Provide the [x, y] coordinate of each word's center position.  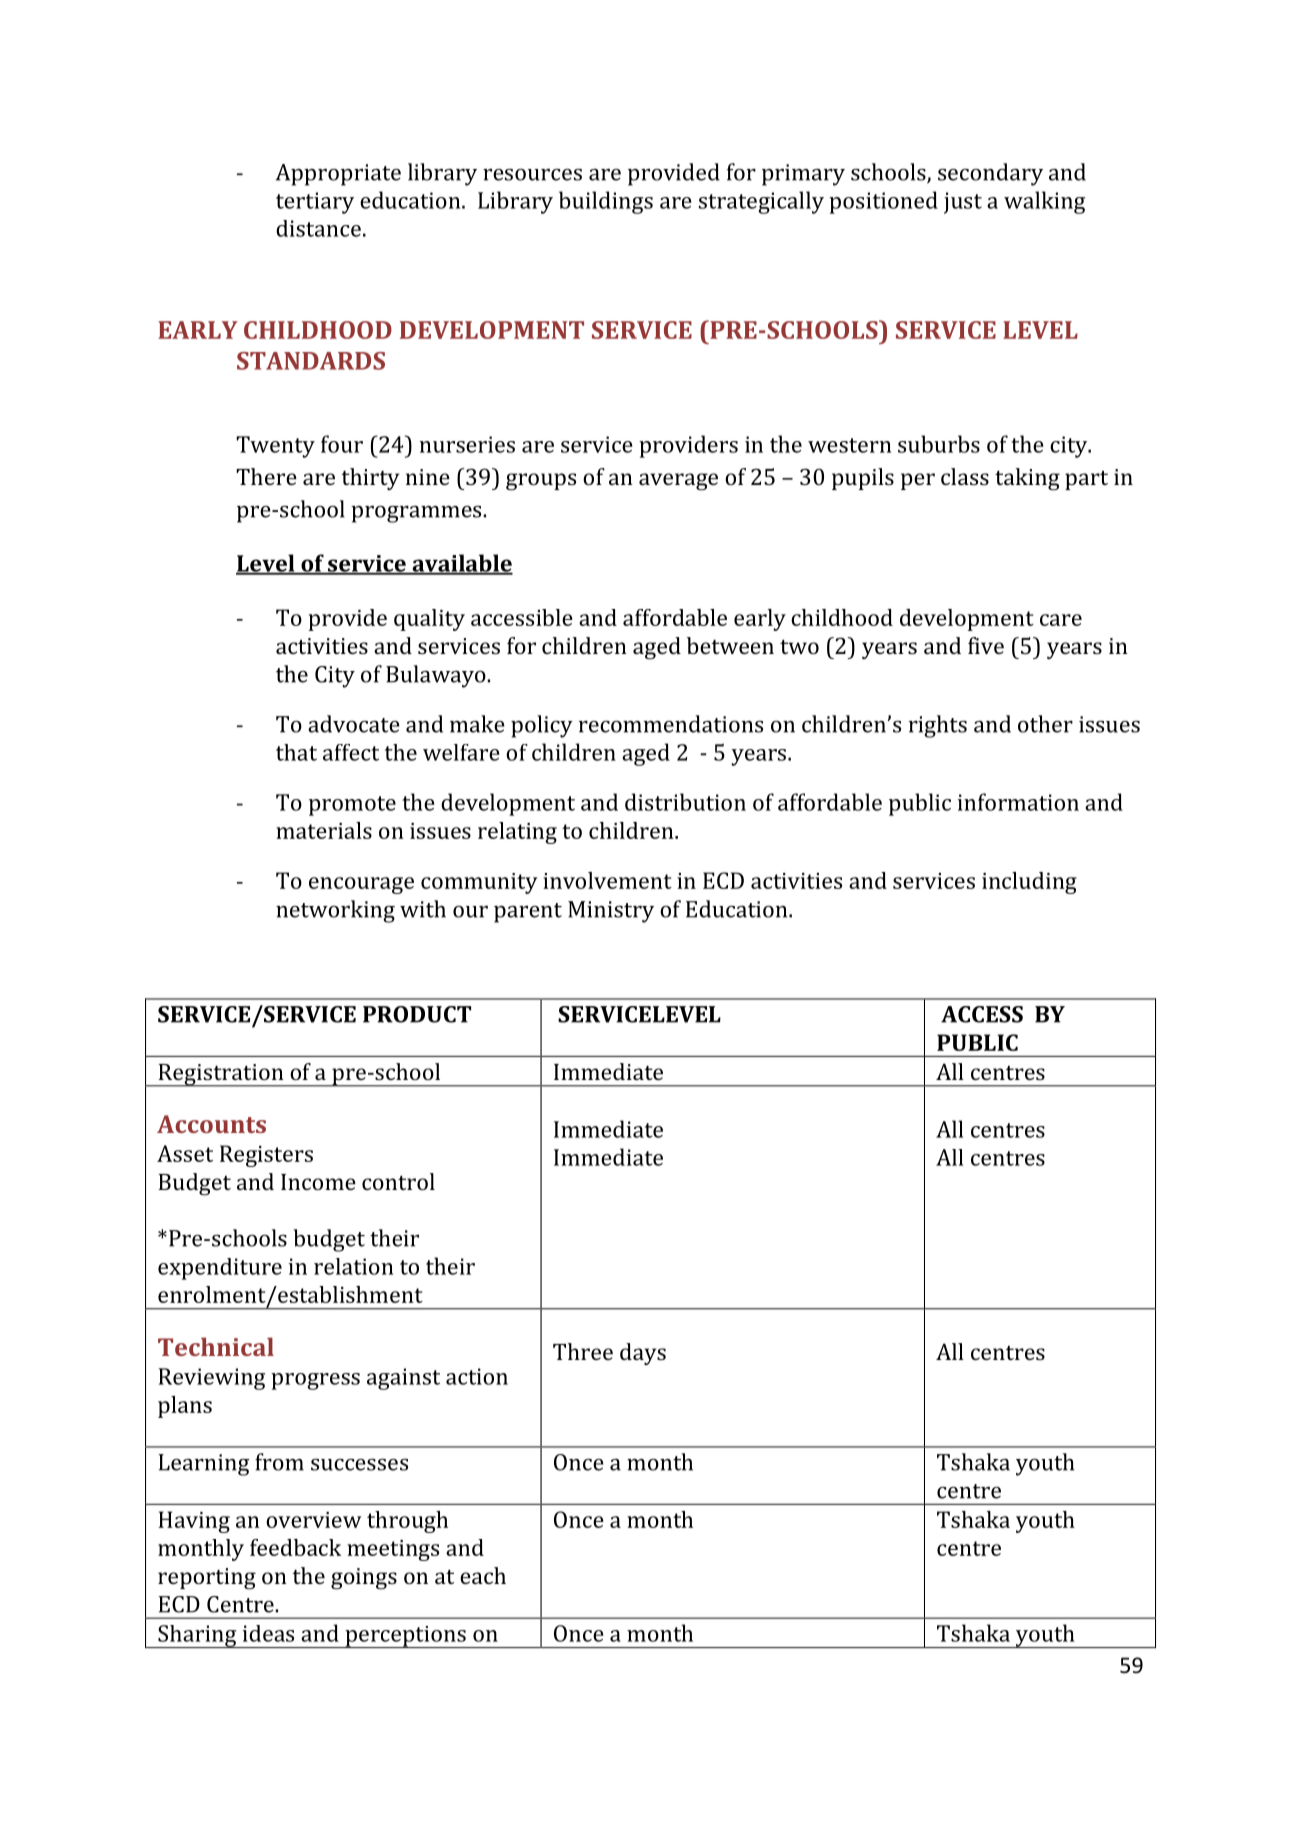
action [477, 1376]
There [266, 476]
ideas [268, 1633]
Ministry [611, 912]
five [986, 645]
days [643, 1354]
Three [583, 1351]
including [1029, 883]
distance [318, 228]
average [678, 482]
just [963, 203]
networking [335, 911]
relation [353, 1266]
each [483, 1575]
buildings [606, 202]
